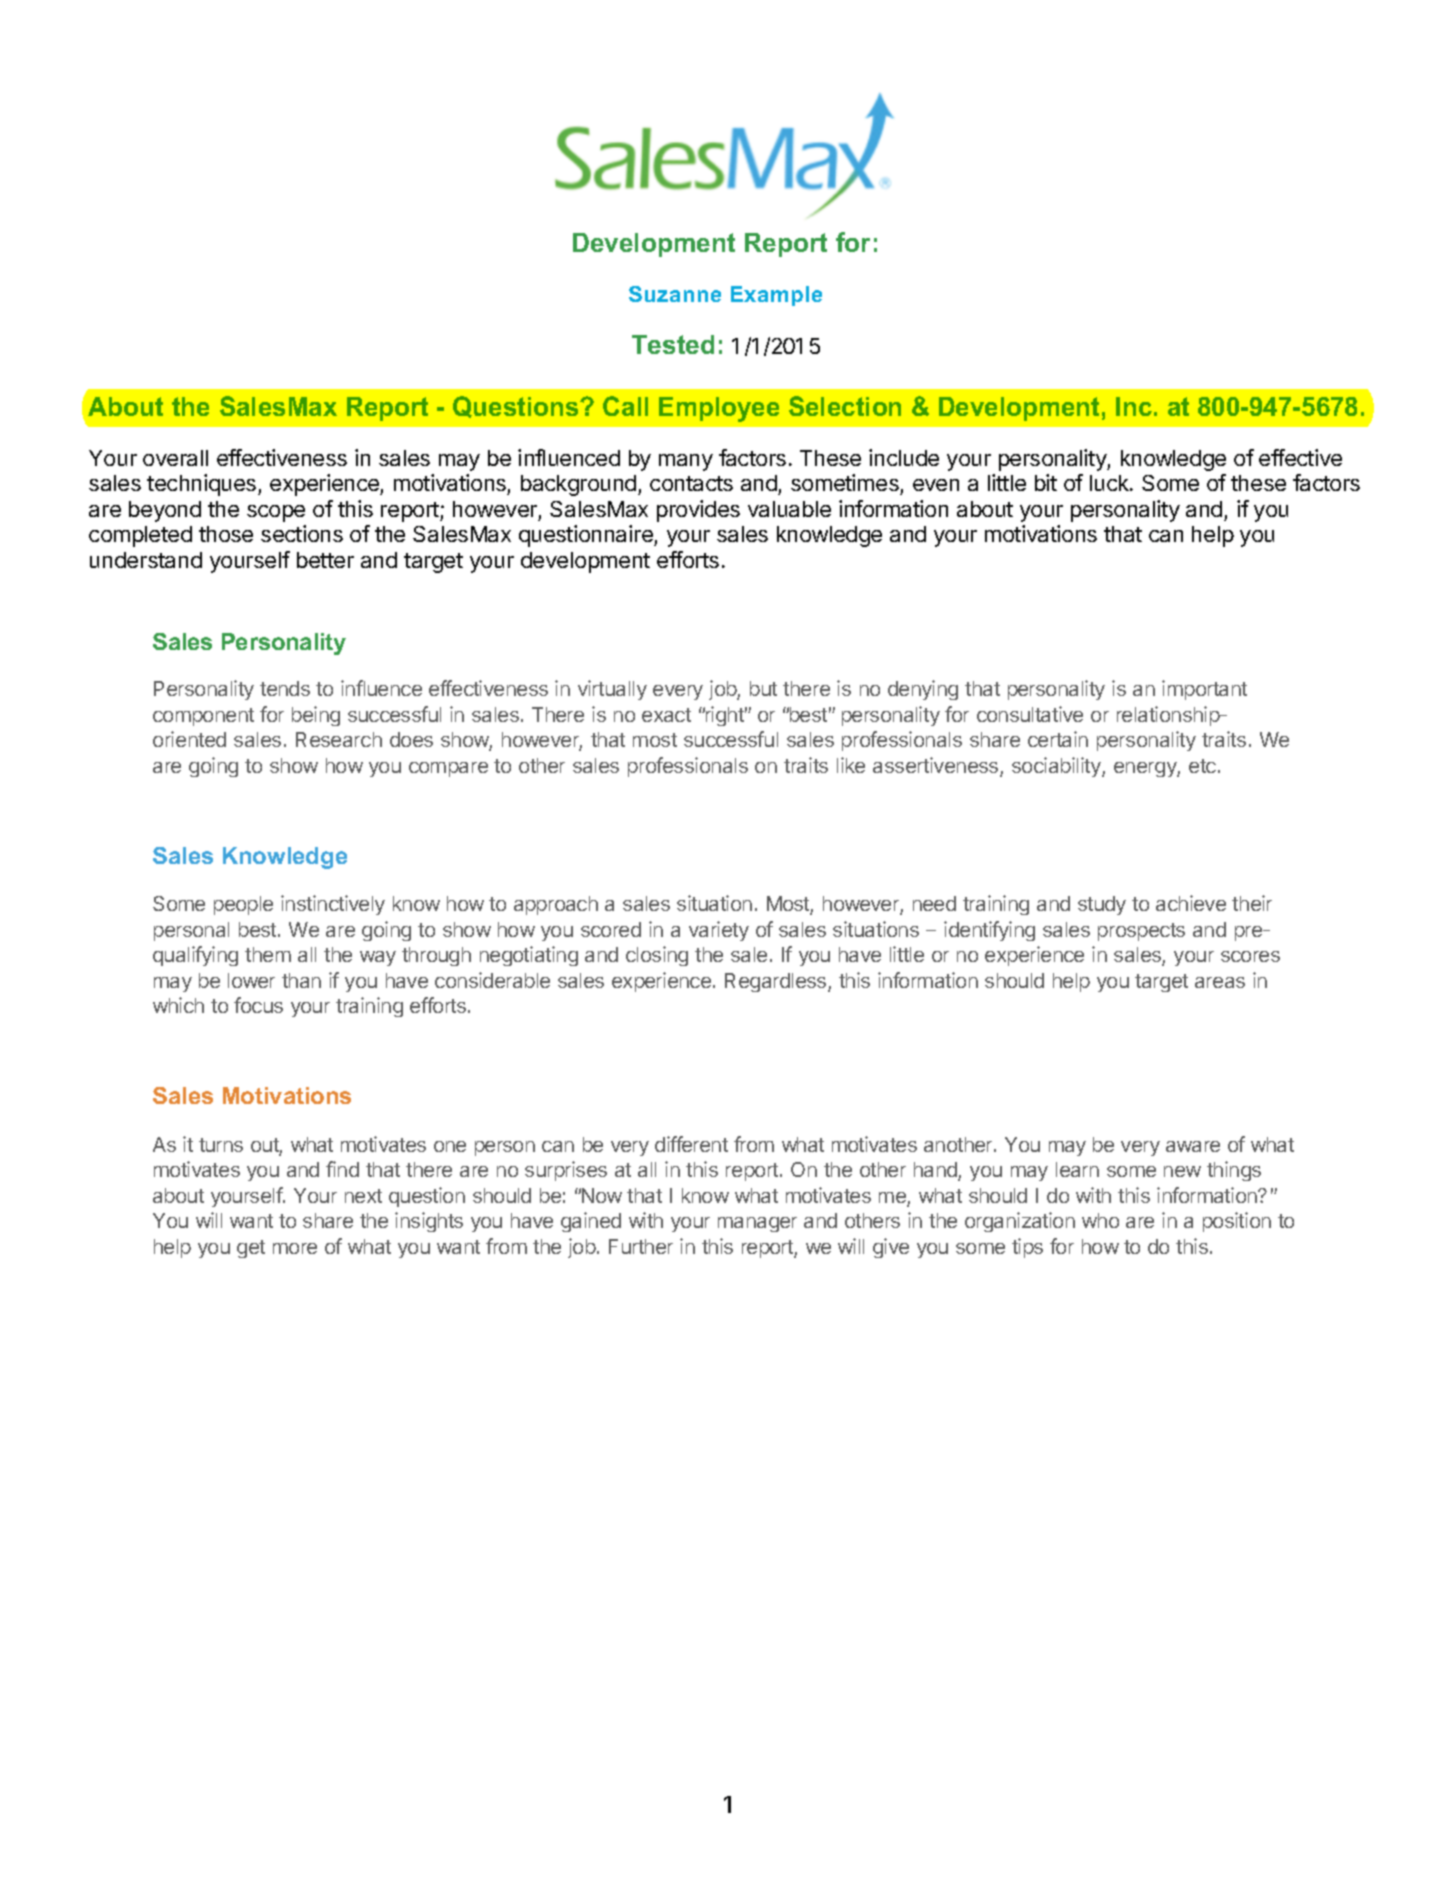  What do you see at coordinates (175, 458) in the screenshot?
I see `overall` at bounding box center [175, 458].
